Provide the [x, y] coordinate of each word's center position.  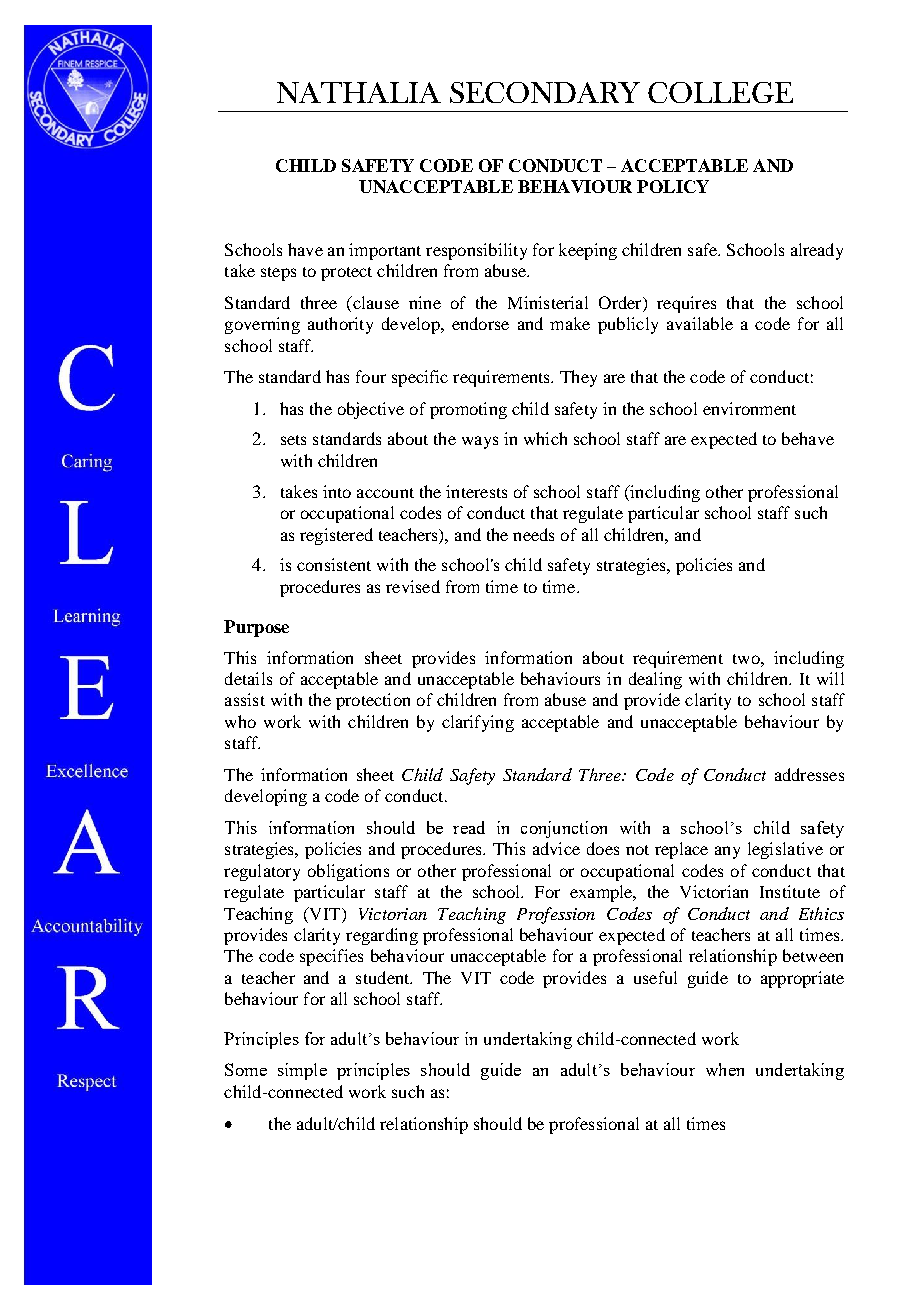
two [747, 659]
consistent [334, 564]
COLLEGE [720, 92]
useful [655, 977]
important [385, 251]
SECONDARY [545, 92]
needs [533, 534]
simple [302, 1071]
